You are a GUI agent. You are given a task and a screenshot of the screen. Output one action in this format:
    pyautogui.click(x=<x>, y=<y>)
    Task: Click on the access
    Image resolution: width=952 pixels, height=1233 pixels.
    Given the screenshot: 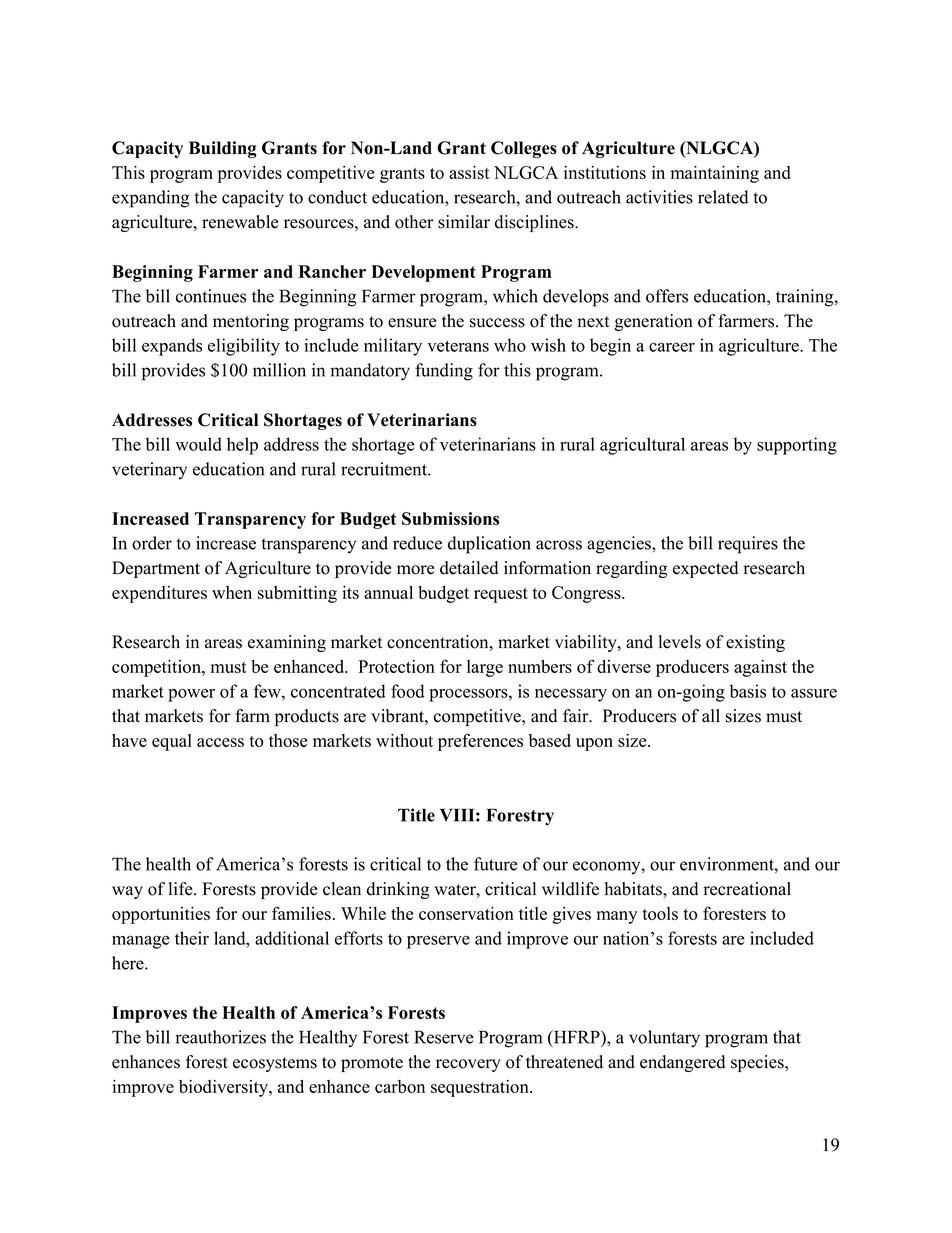 What is the action you would take?
    pyautogui.click(x=220, y=742)
